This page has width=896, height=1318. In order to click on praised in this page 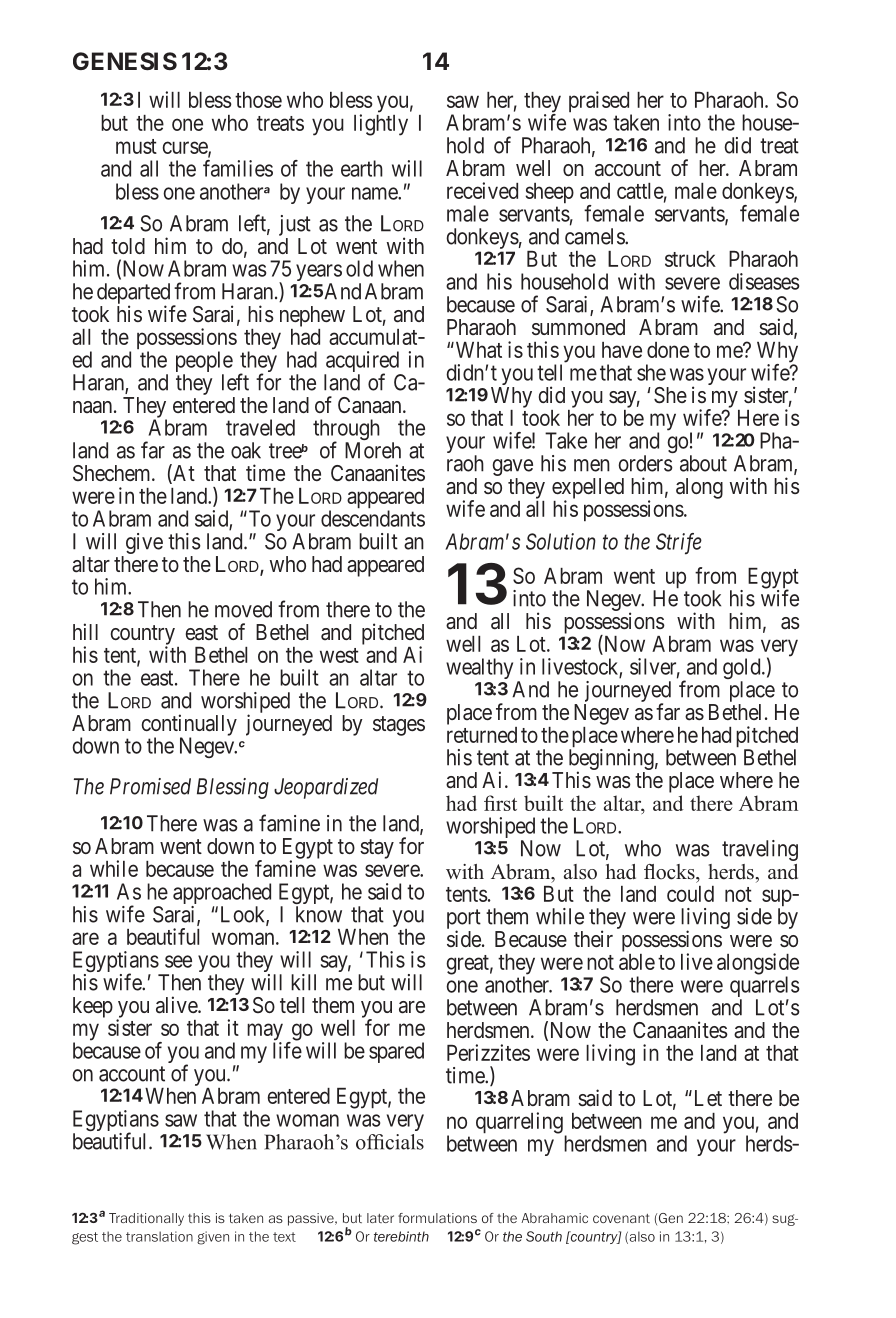, I will do `click(600, 103)`.
